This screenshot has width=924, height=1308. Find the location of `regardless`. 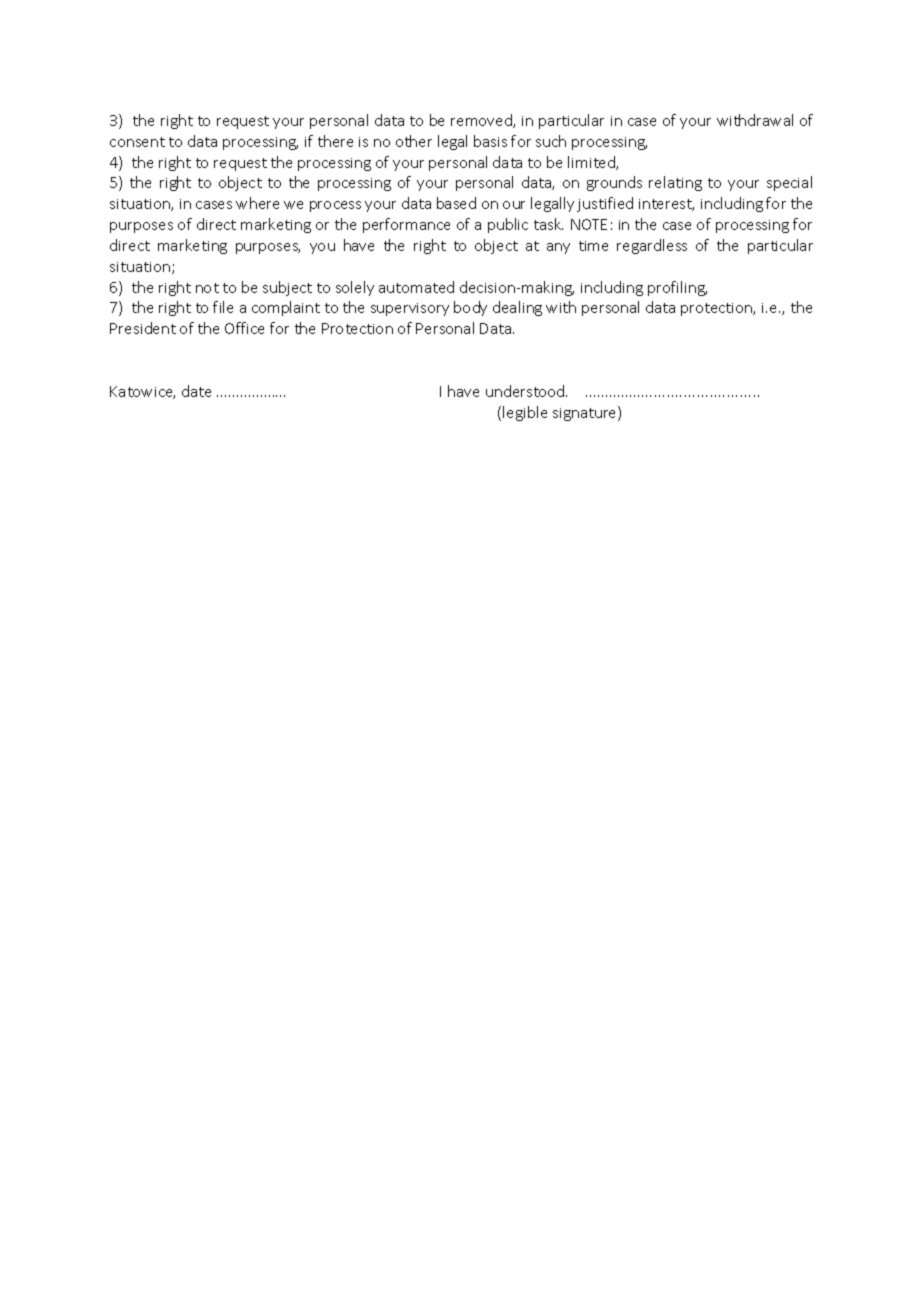

regardless is located at coordinates (652, 246).
